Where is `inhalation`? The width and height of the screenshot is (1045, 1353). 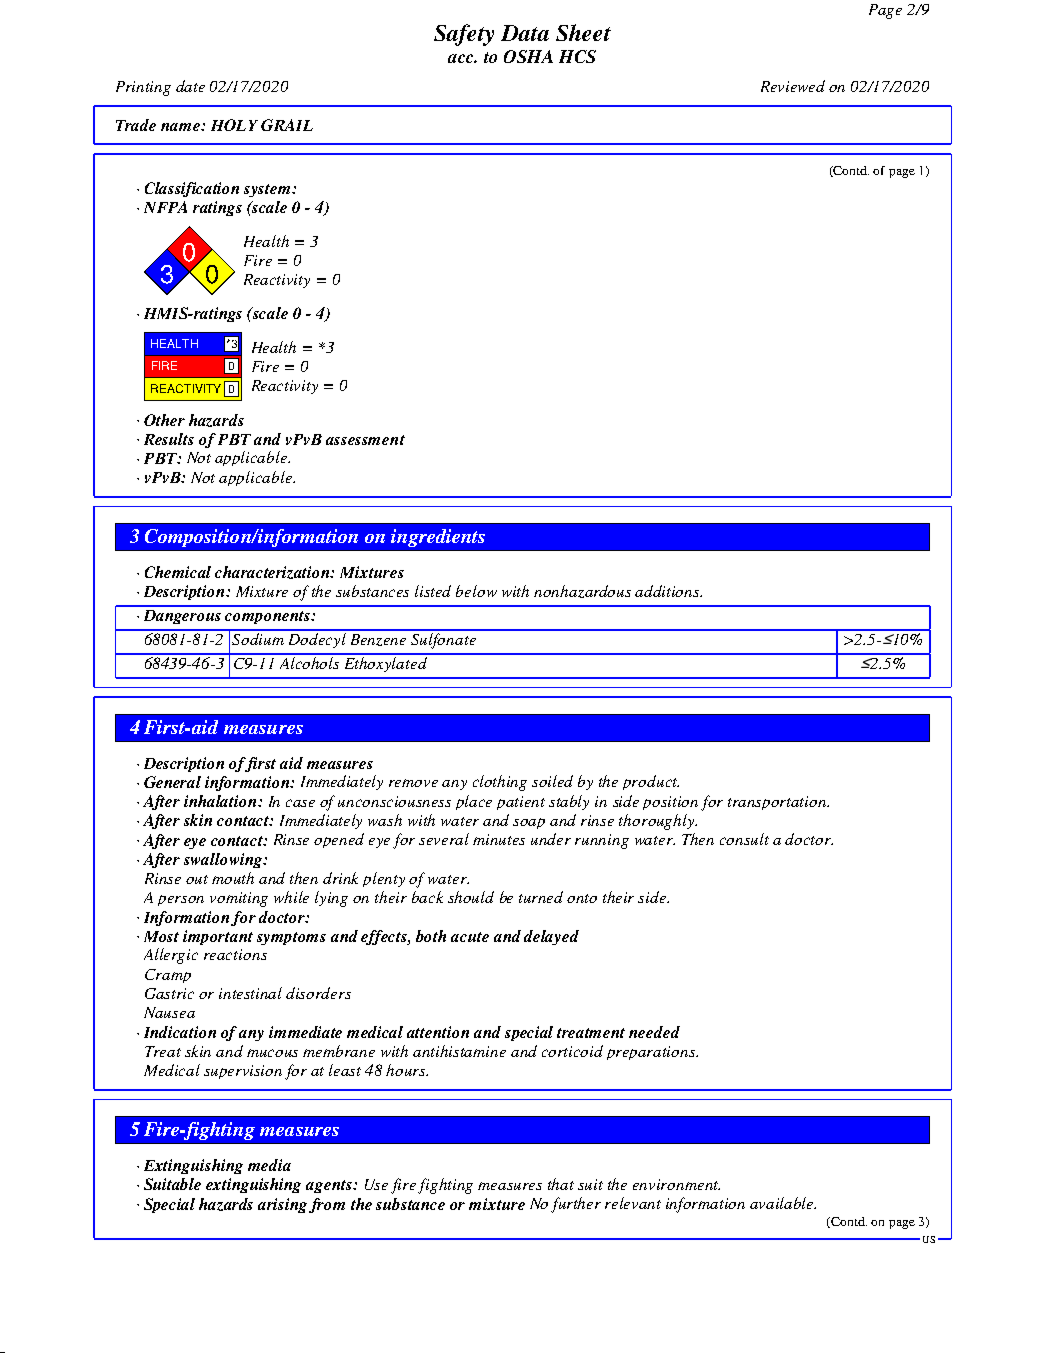
inhalation is located at coordinates (221, 801).
